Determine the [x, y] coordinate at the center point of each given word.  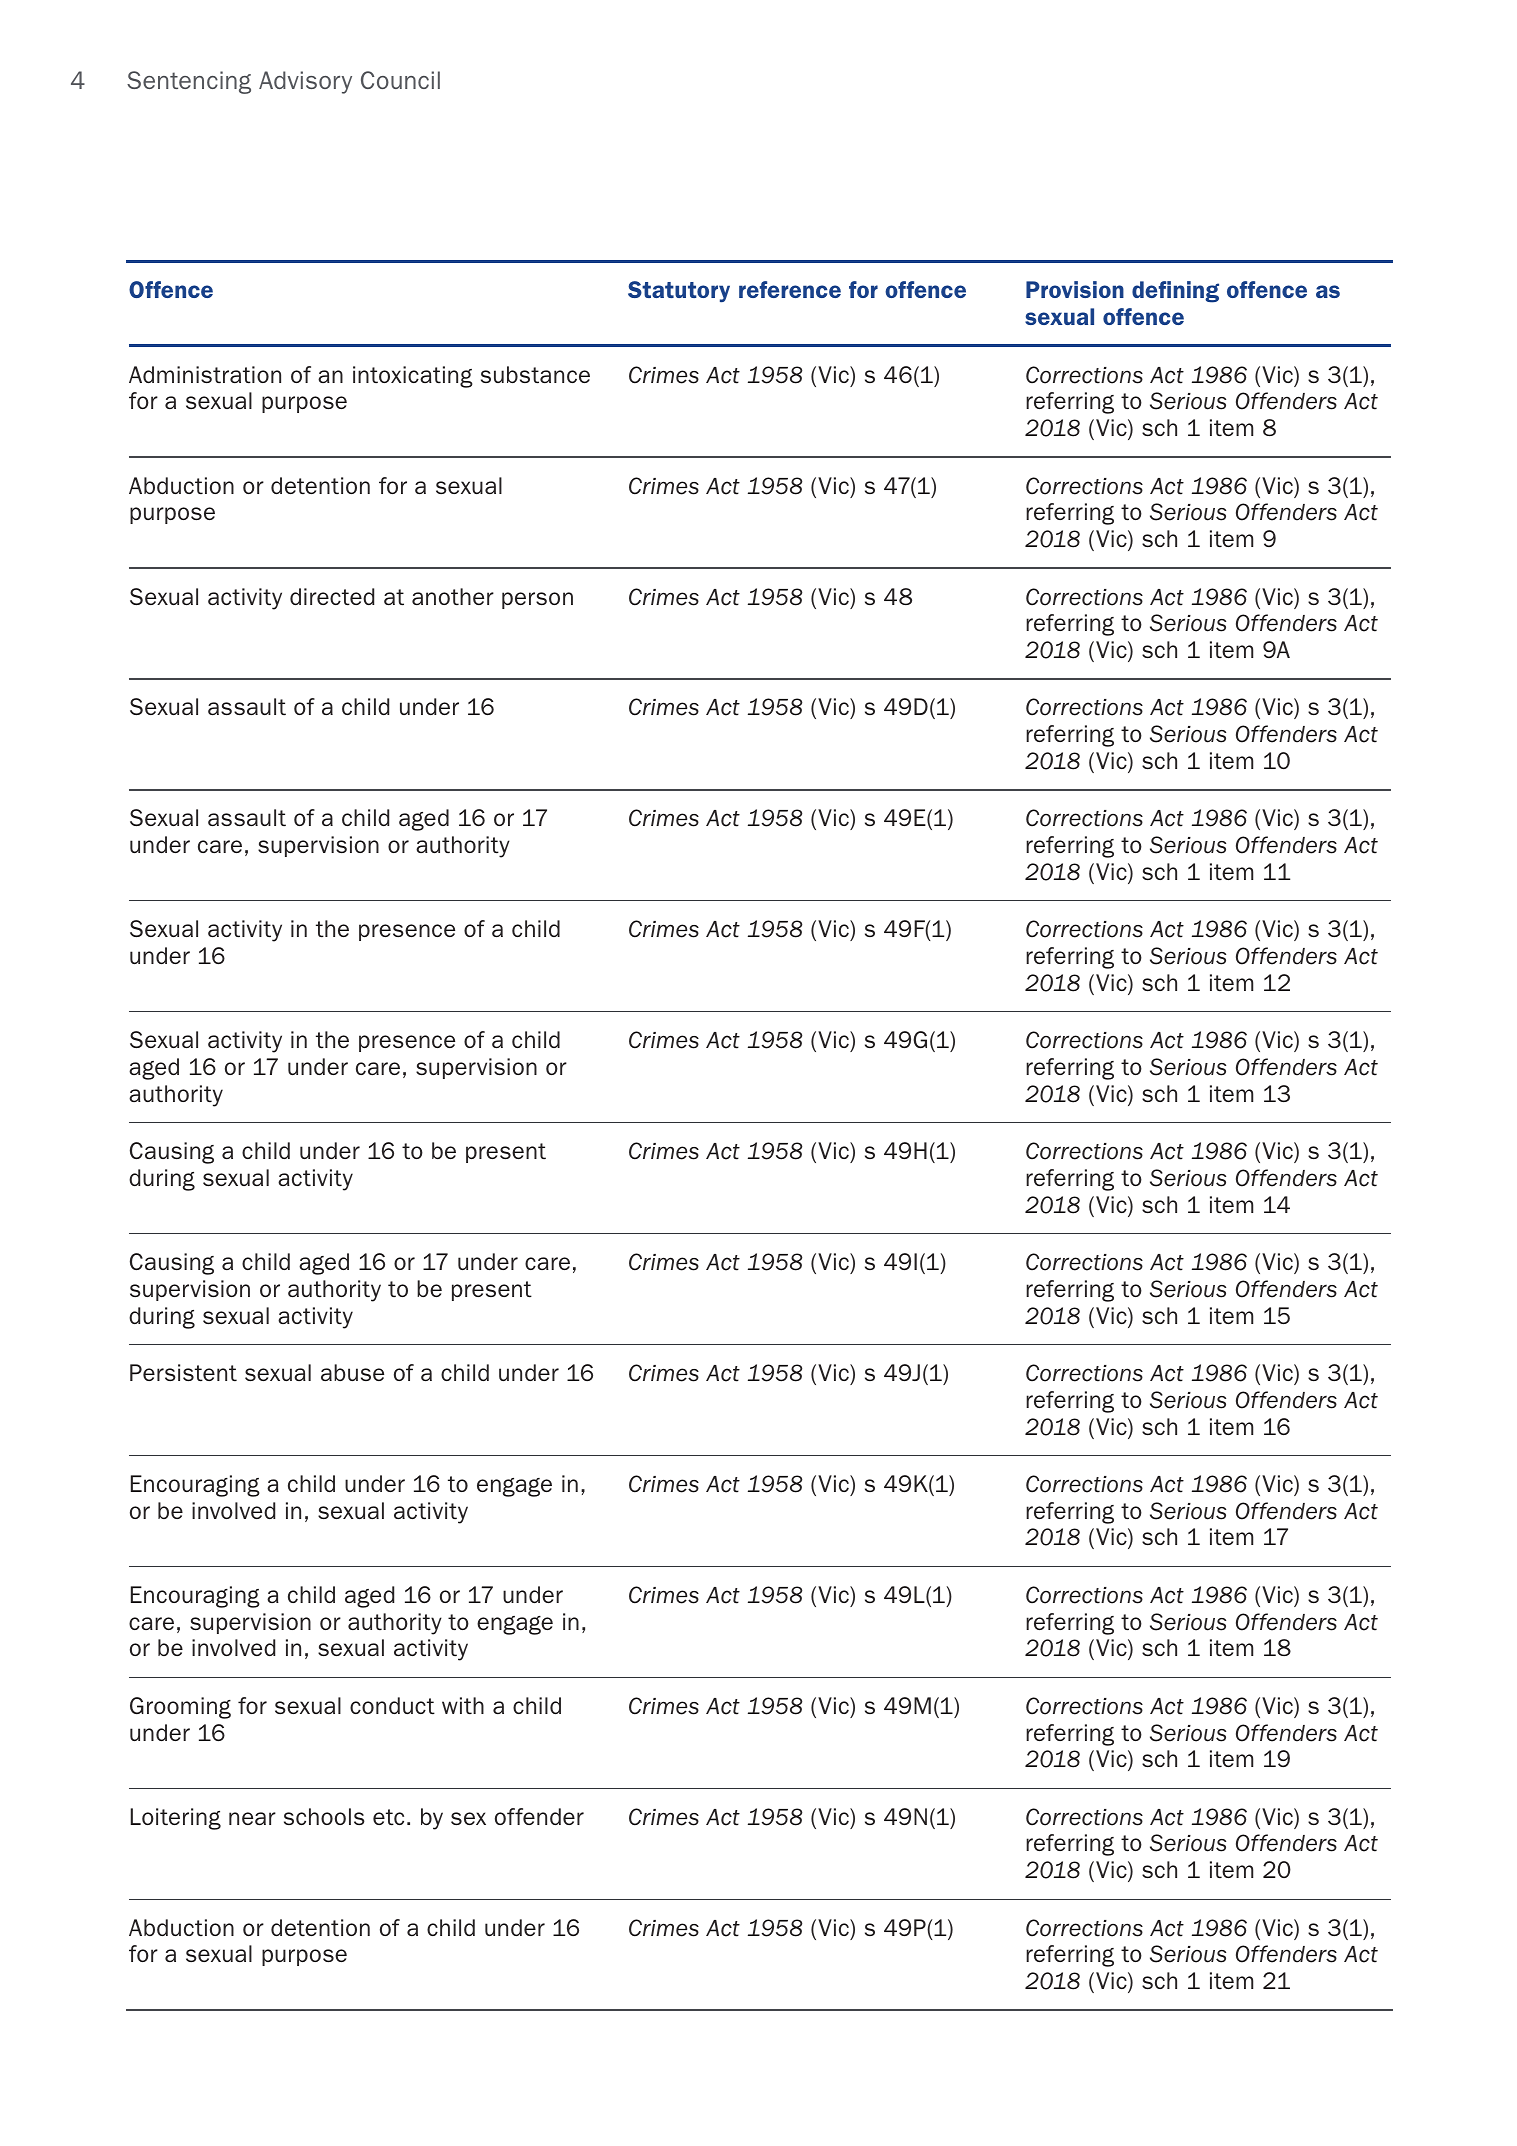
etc [388, 1817]
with [463, 1705]
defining [1175, 292]
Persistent [183, 1372]
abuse [352, 1372]
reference [790, 289]
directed [332, 596]
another [453, 596]
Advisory [305, 82]
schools [324, 1816]
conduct [392, 1705]
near [252, 1818]
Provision [1075, 289]
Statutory [679, 291]
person [537, 600]
